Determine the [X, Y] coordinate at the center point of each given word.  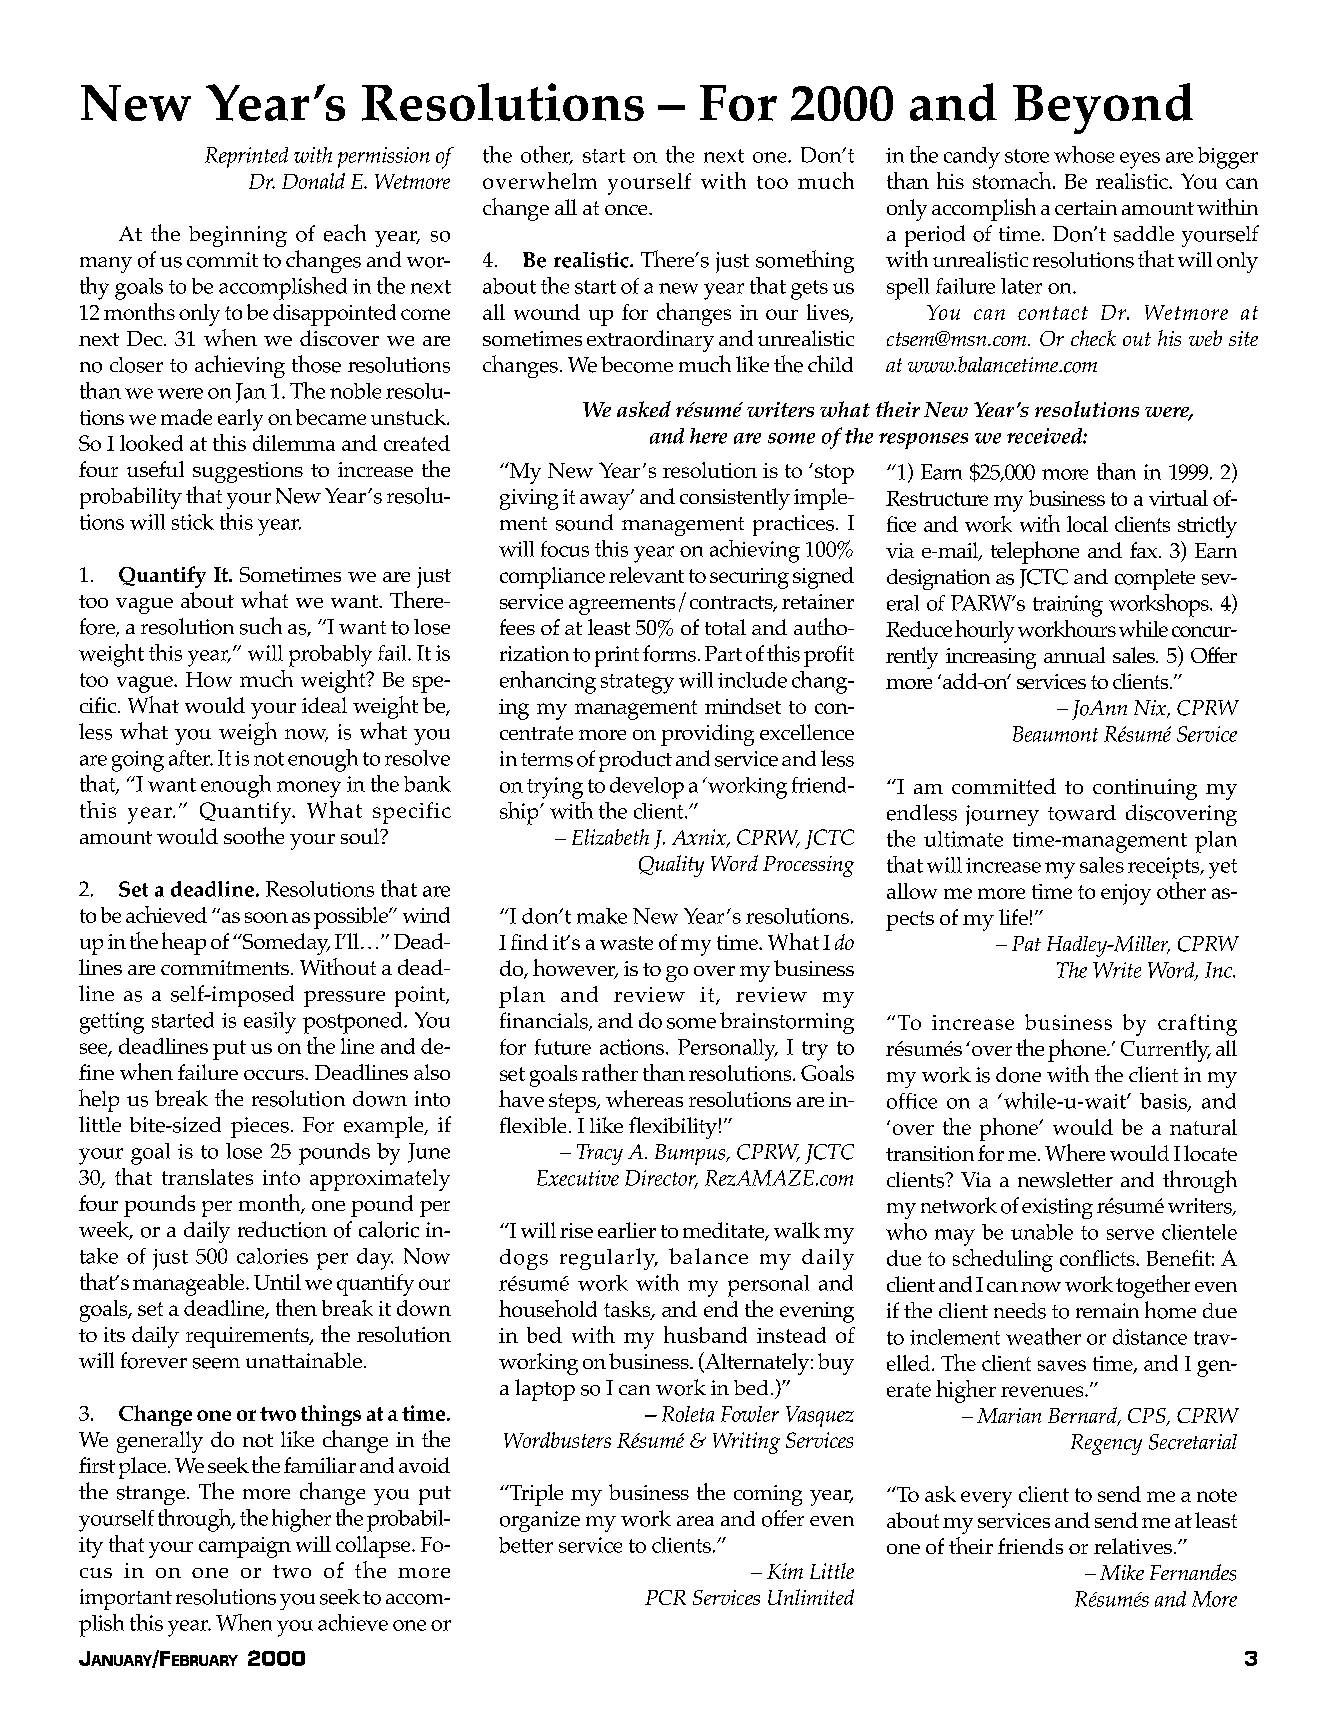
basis [1164, 1102]
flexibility [673, 1128]
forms [669, 653]
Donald [313, 181]
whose [1084, 154]
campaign [245, 1547]
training [1068, 606]
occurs [275, 1075]
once [627, 210]
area [695, 1521]
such [261, 626]
